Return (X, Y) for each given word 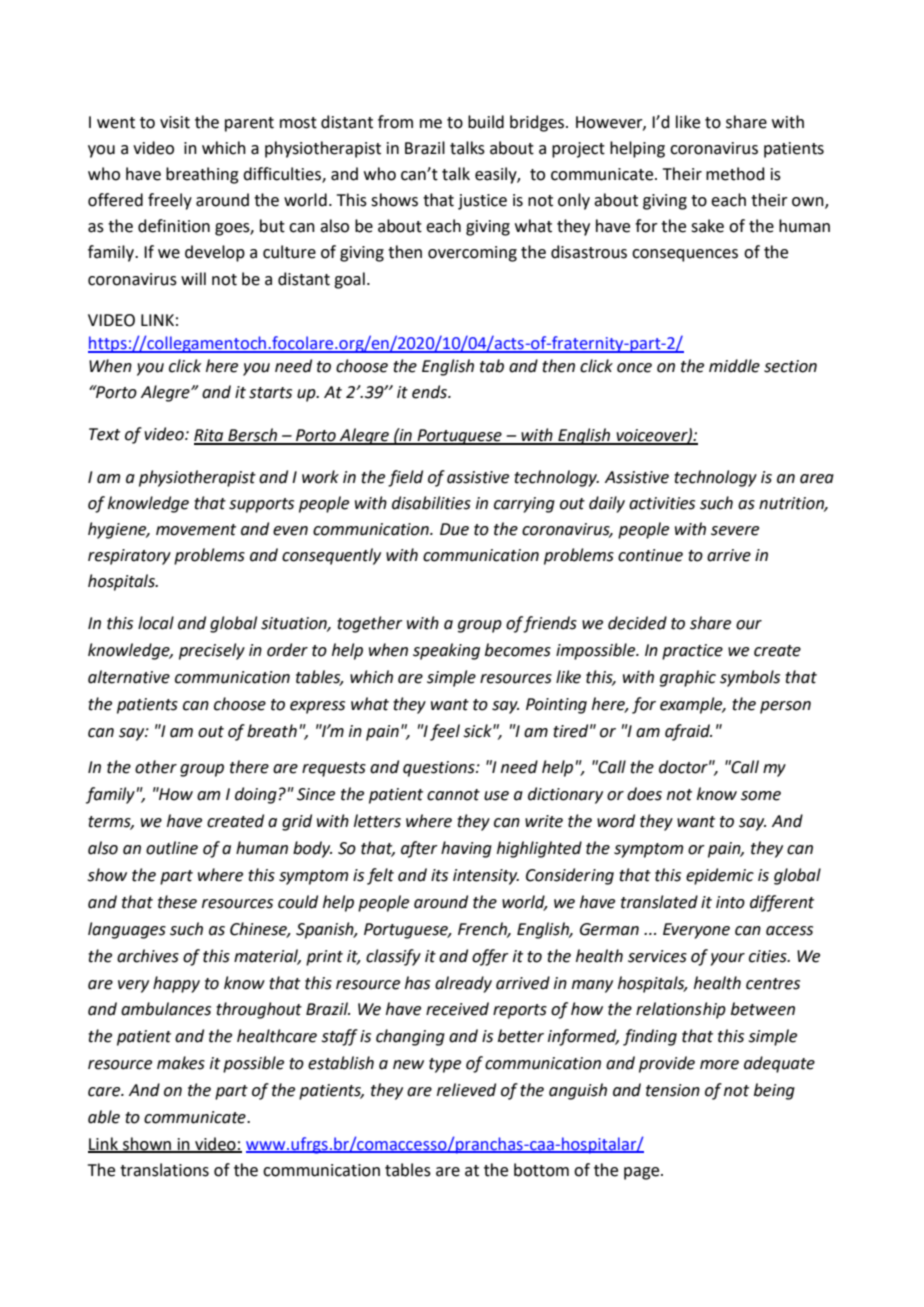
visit (175, 122)
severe (735, 531)
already (463, 984)
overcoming (472, 254)
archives (148, 956)
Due (454, 529)
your (727, 959)
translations (164, 1170)
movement (196, 530)
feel (445, 732)
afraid (688, 732)
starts (270, 393)
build (486, 122)
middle (734, 366)
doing (256, 795)
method (735, 174)
